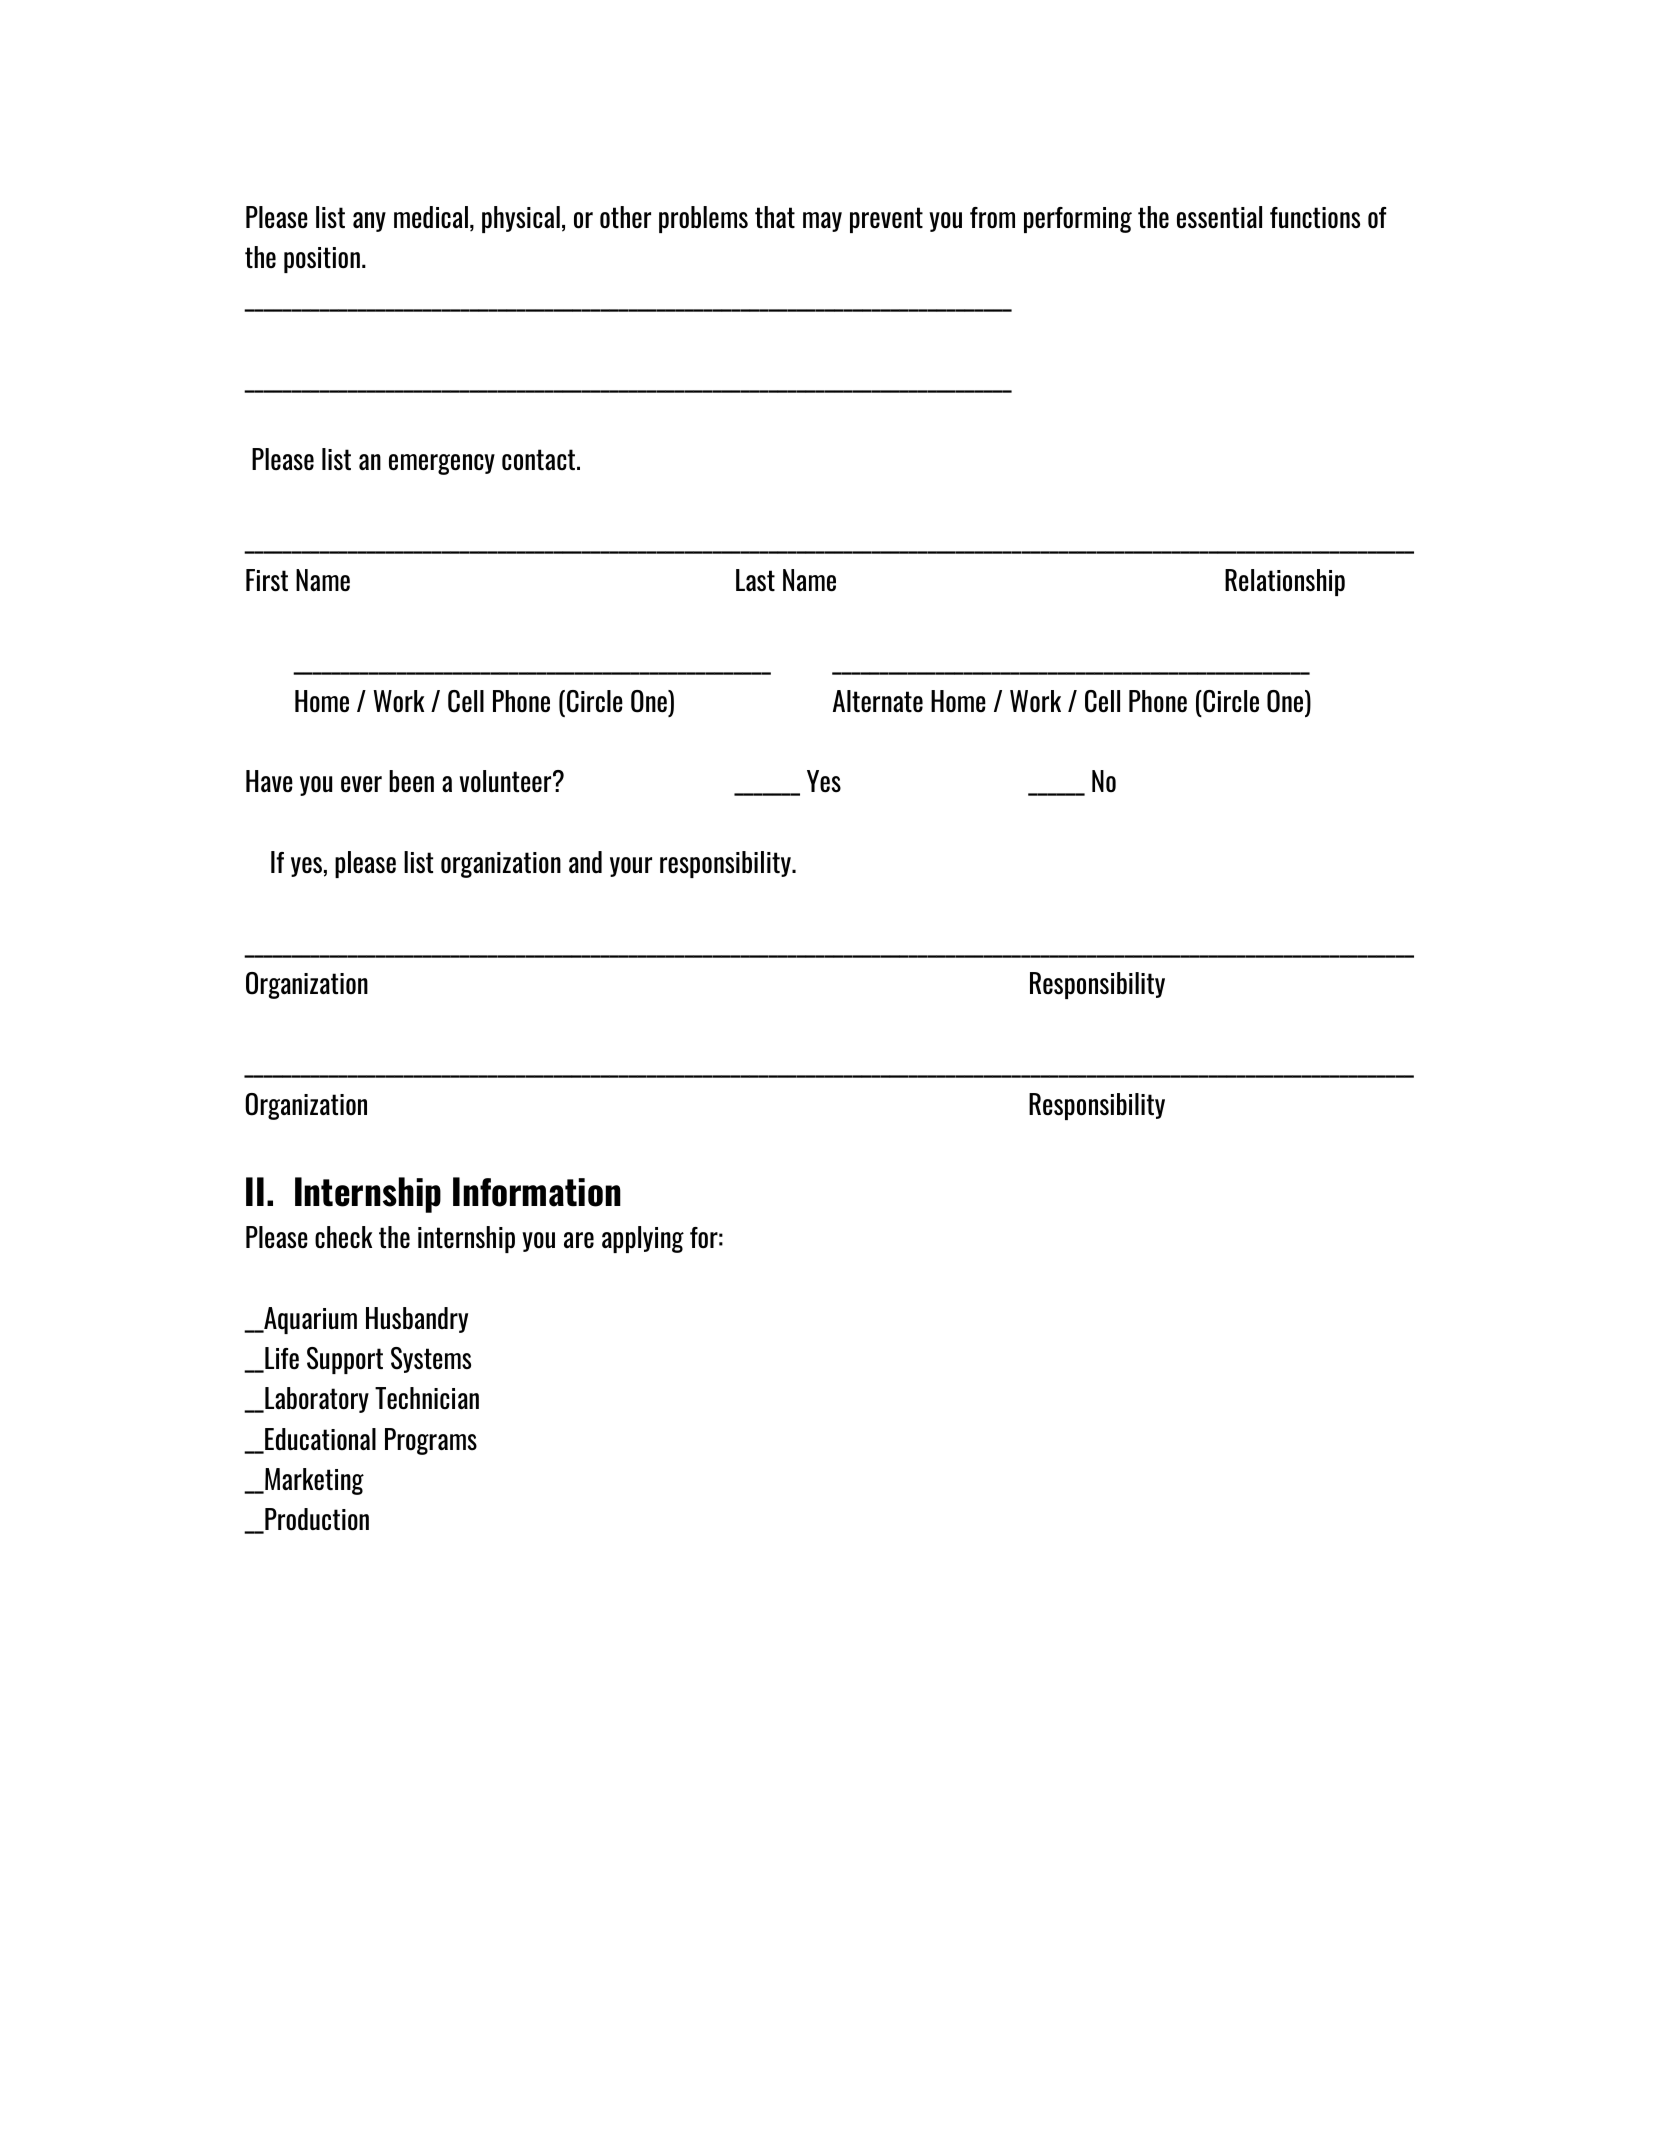 The image size is (1665, 2155). What do you see at coordinates (643, 1239) in the document?
I see `applying` at bounding box center [643, 1239].
